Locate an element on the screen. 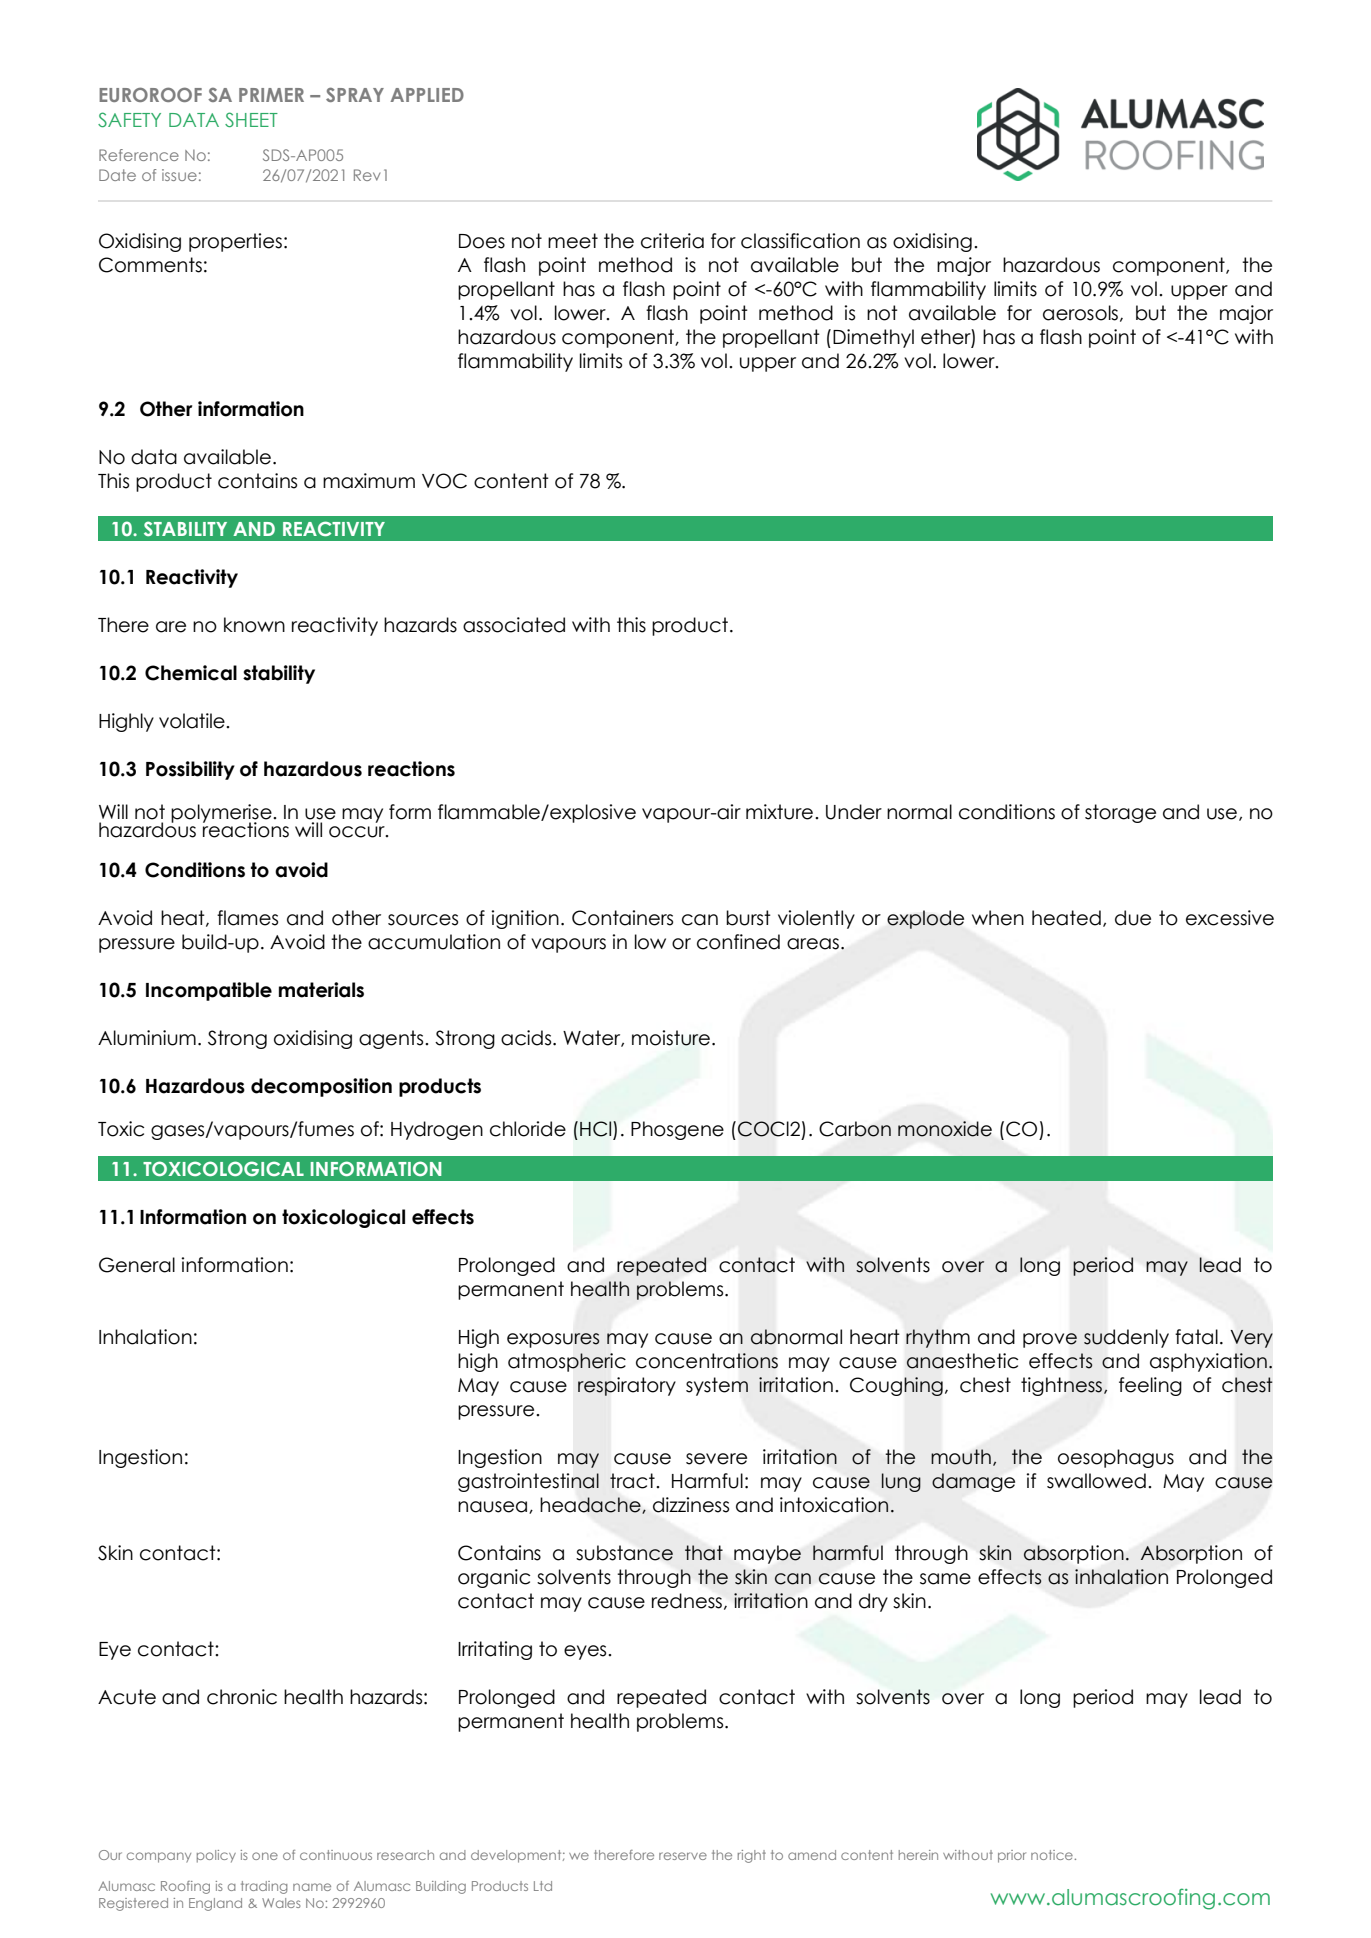 Image resolution: width=1371 pixels, height=1938 pixels. notice is located at coordinates (1053, 1855).
